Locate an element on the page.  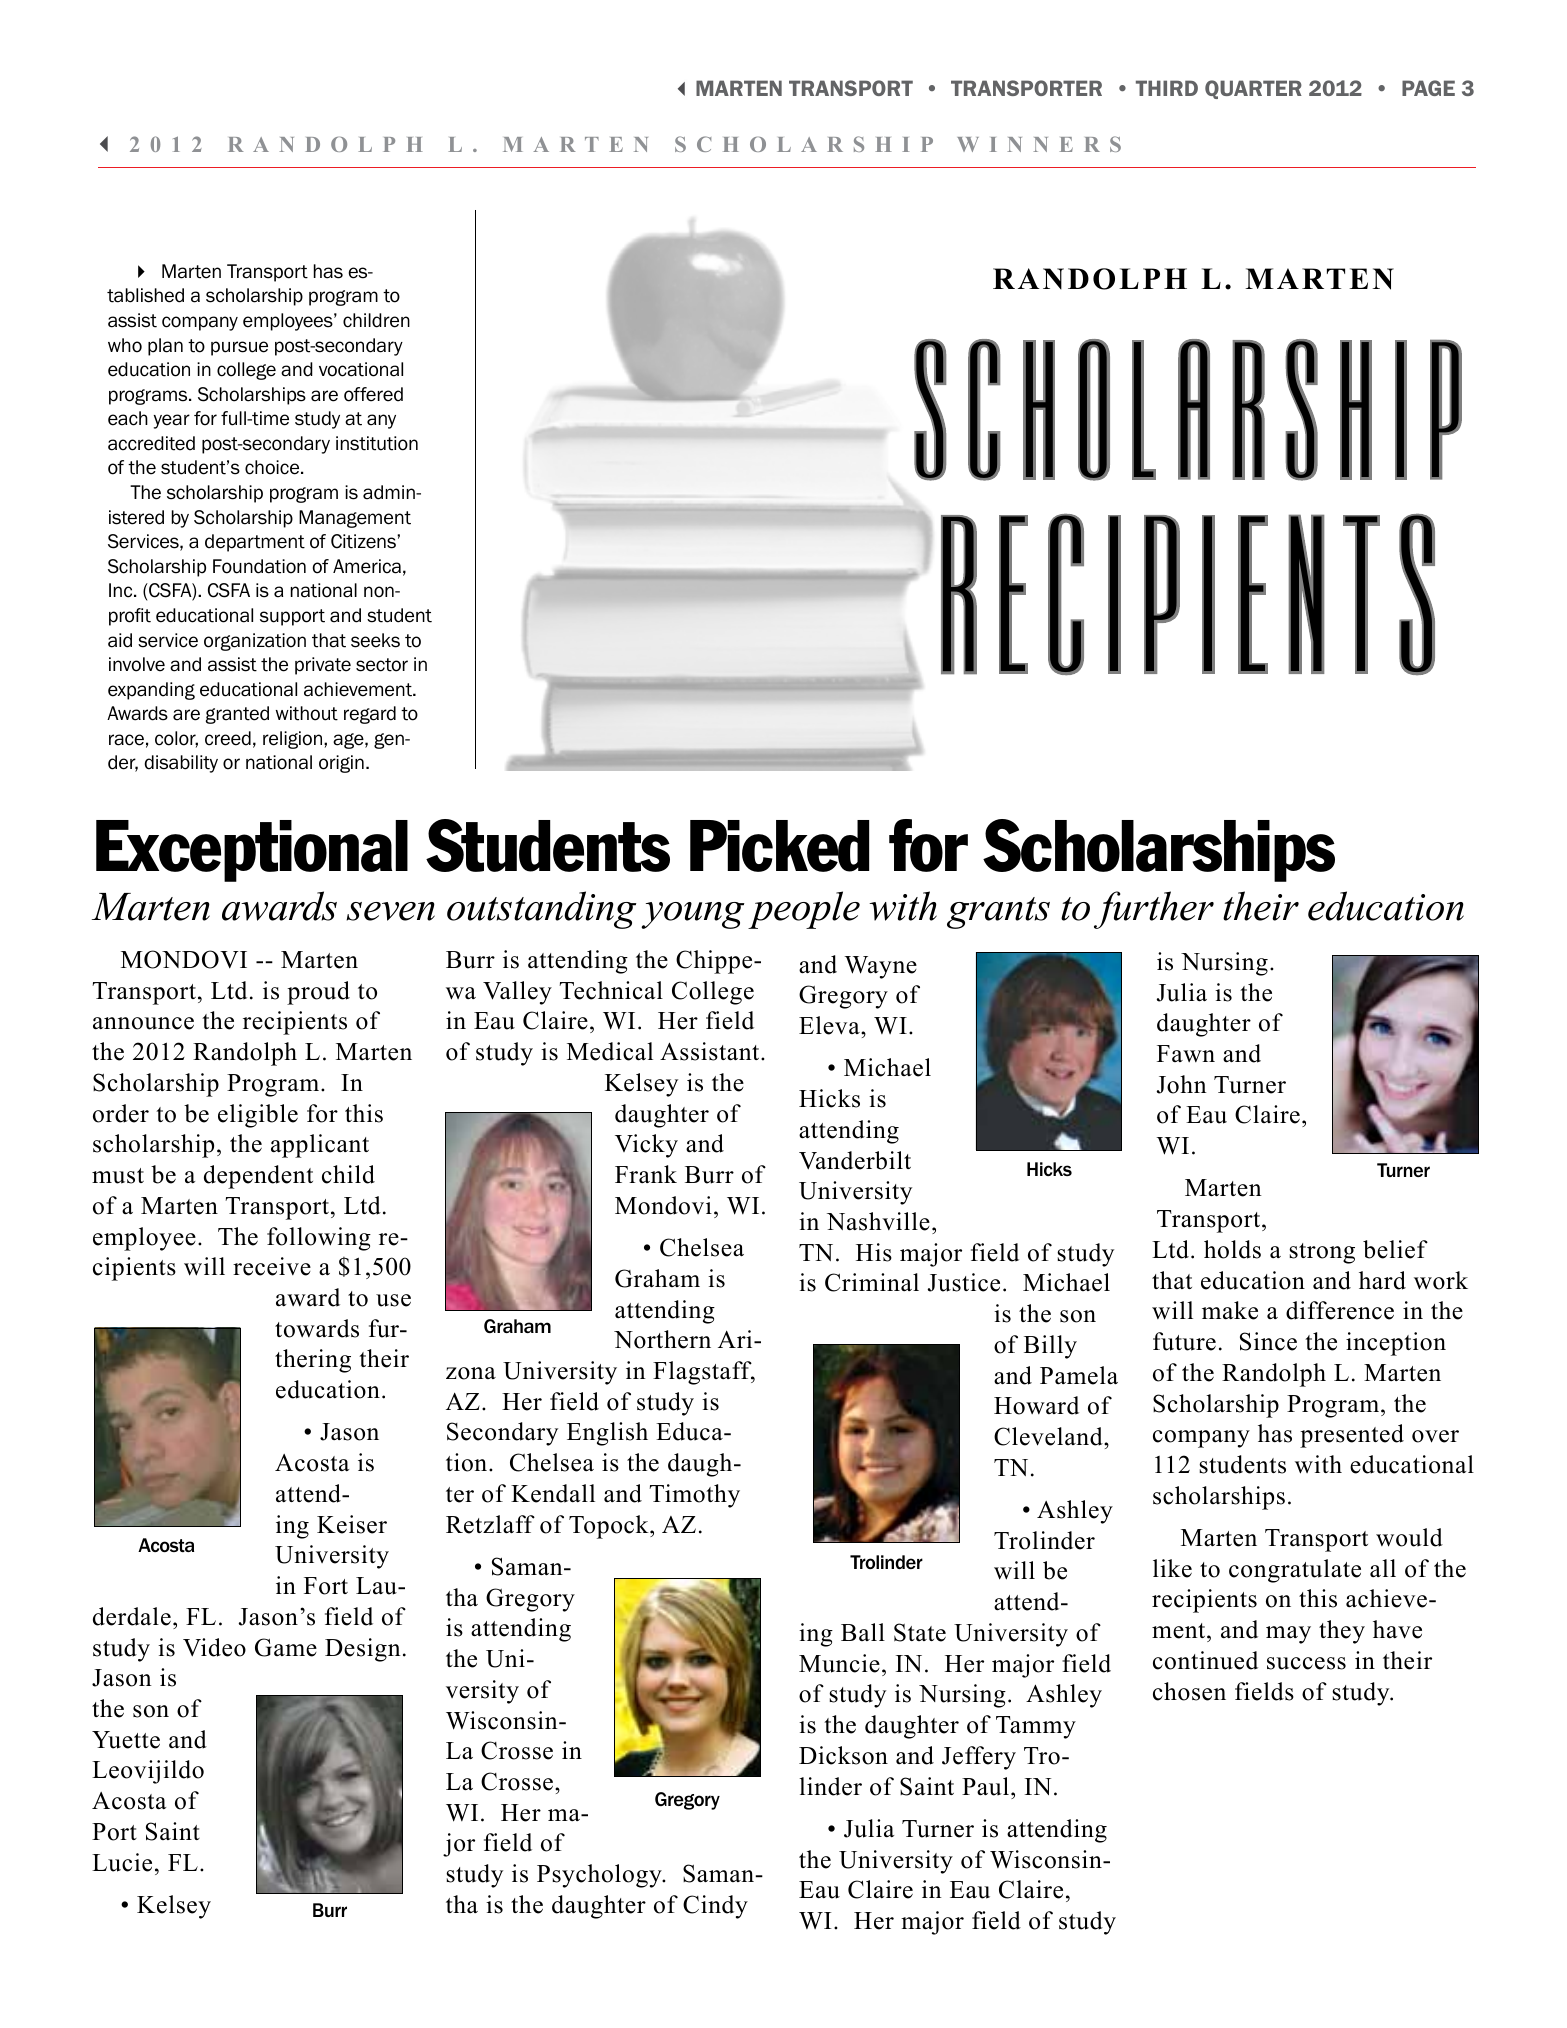
pursue is located at coordinates (239, 348).
